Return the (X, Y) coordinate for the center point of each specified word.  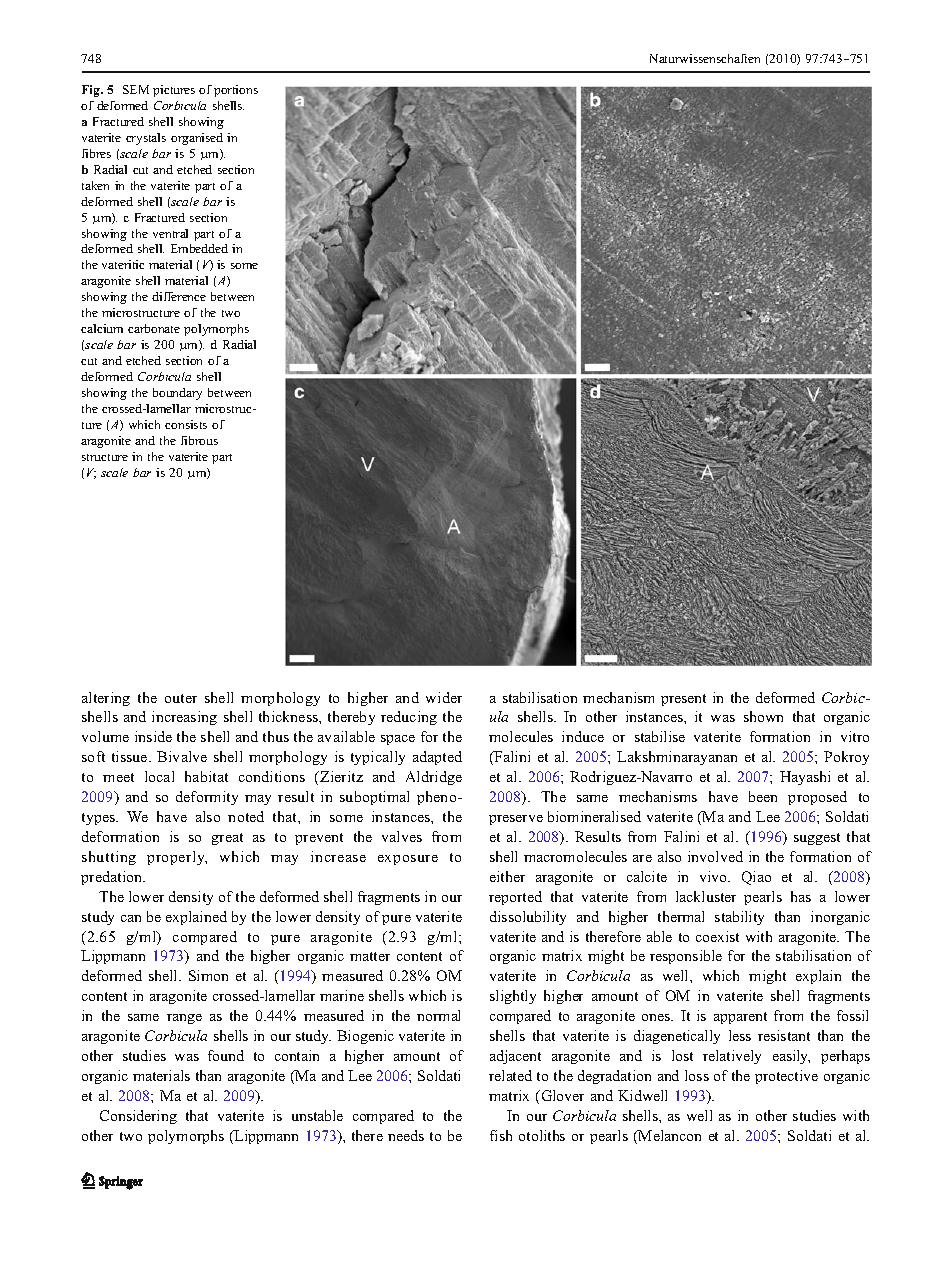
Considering (138, 1117)
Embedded (199, 248)
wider (444, 697)
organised (197, 139)
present (683, 700)
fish (501, 1135)
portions (236, 91)
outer (181, 698)
